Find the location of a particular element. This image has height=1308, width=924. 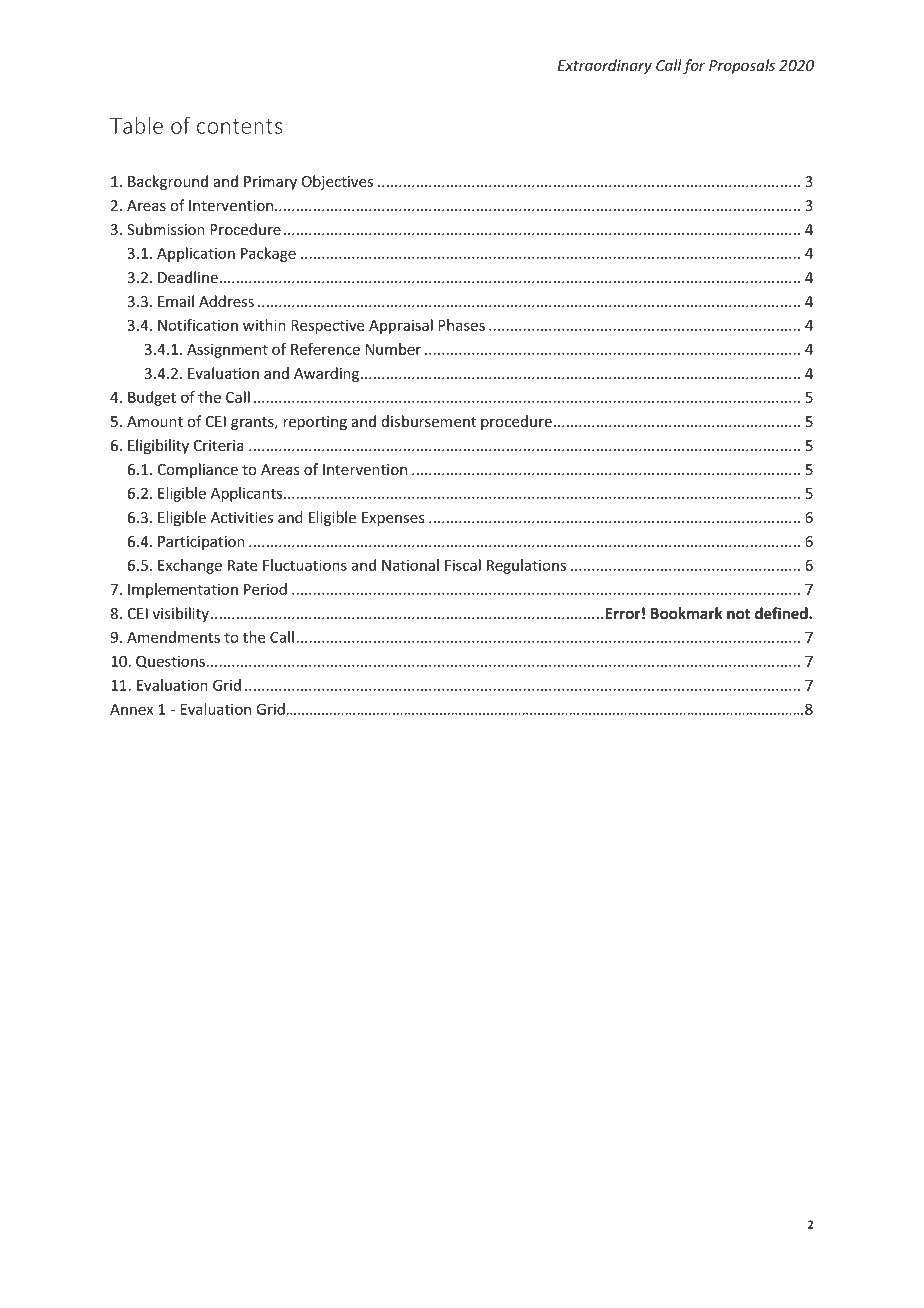

Extraordinary is located at coordinates (605, 66).
